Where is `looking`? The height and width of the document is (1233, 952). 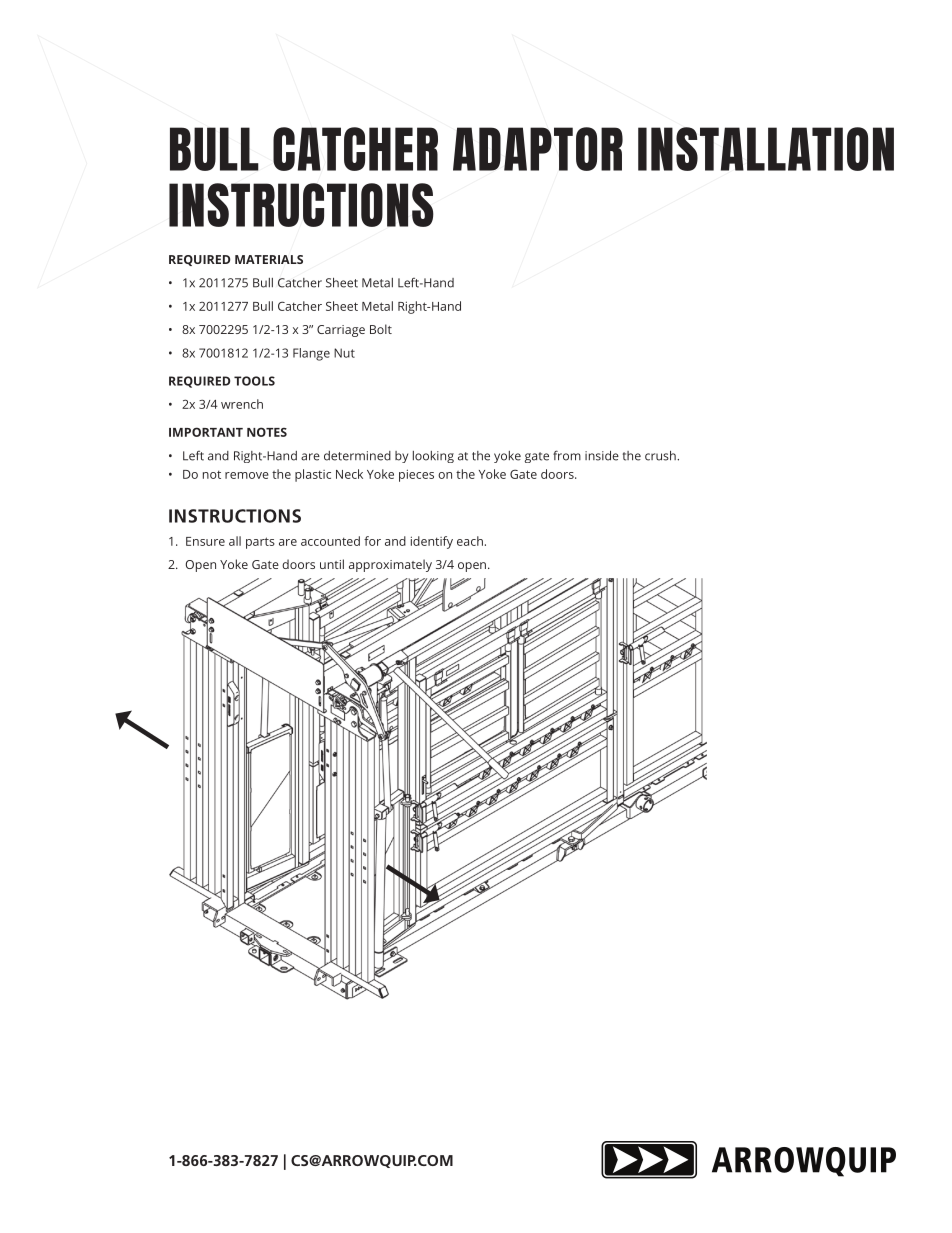
looking is located at coordinates (433, 457).
